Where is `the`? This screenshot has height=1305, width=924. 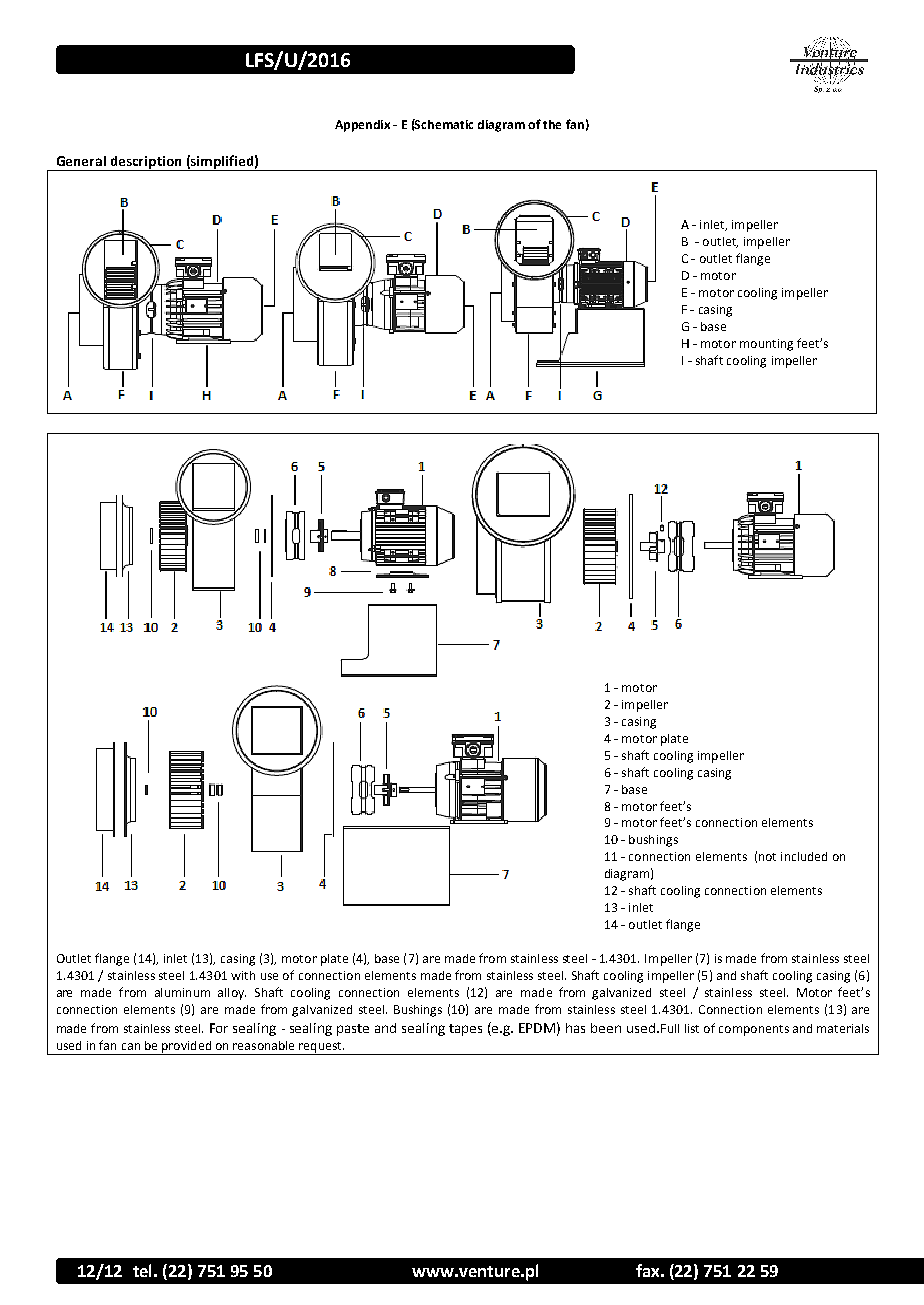 the is located at coordinates (552, 124).
